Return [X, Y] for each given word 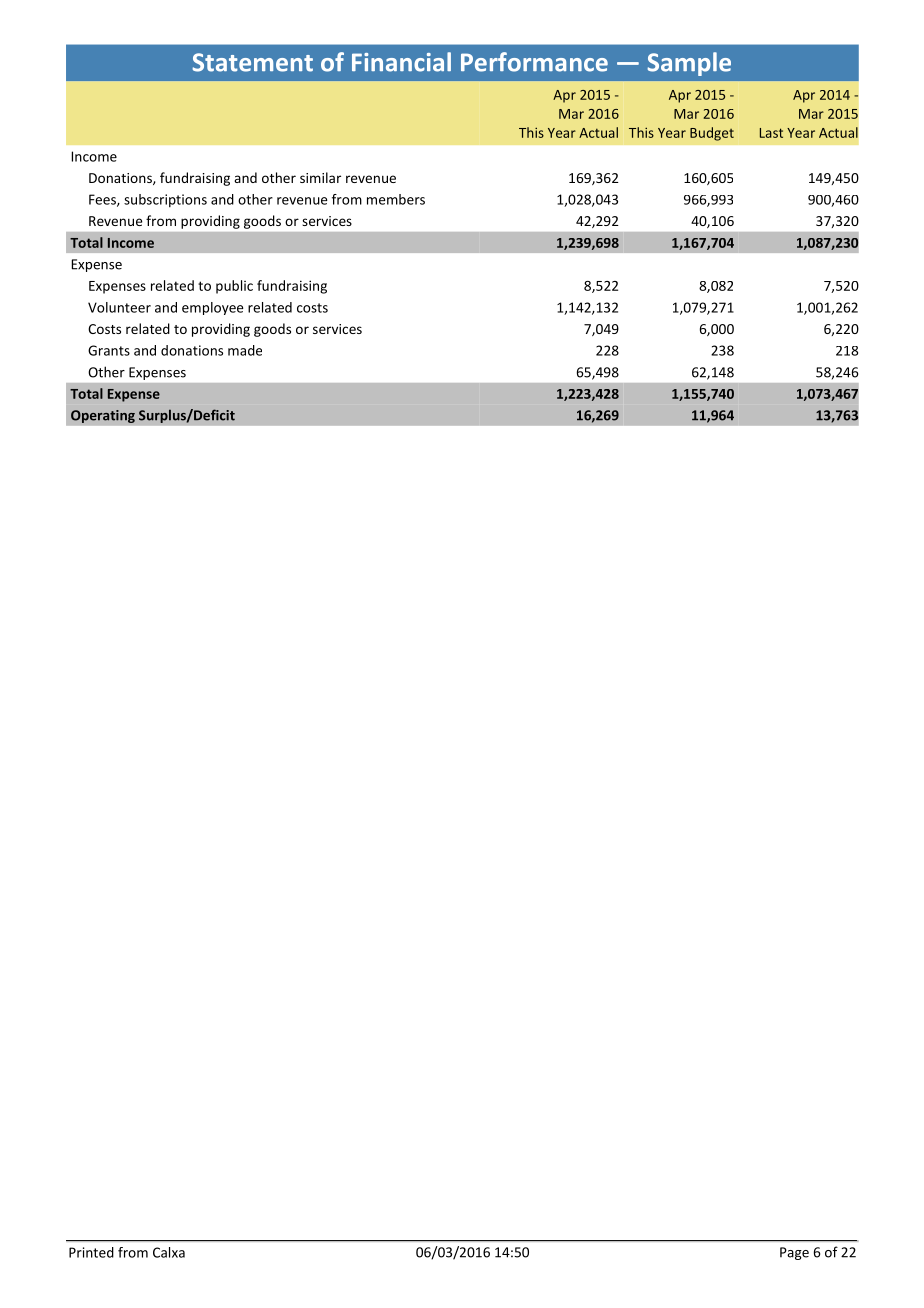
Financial [401, 62]
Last [771, 133]
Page [794, 1253]
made [245, 350]
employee [213, 308]
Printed [91, 1252]
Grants [109, 350]
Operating [103, 416]
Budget [712, 134]
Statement [252, 62]
